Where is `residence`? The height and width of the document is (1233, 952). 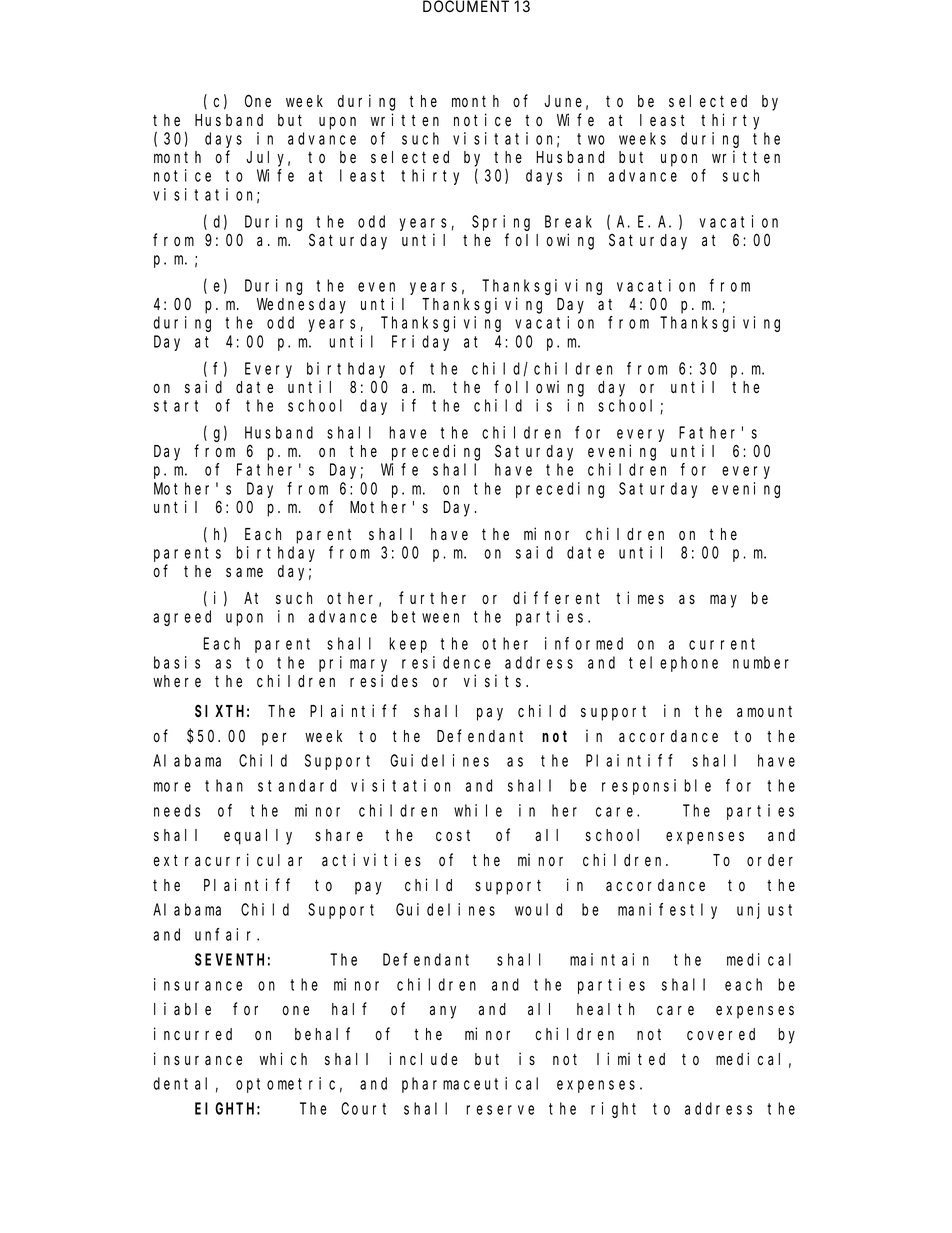
residence is located at coordinates (446, 662).
